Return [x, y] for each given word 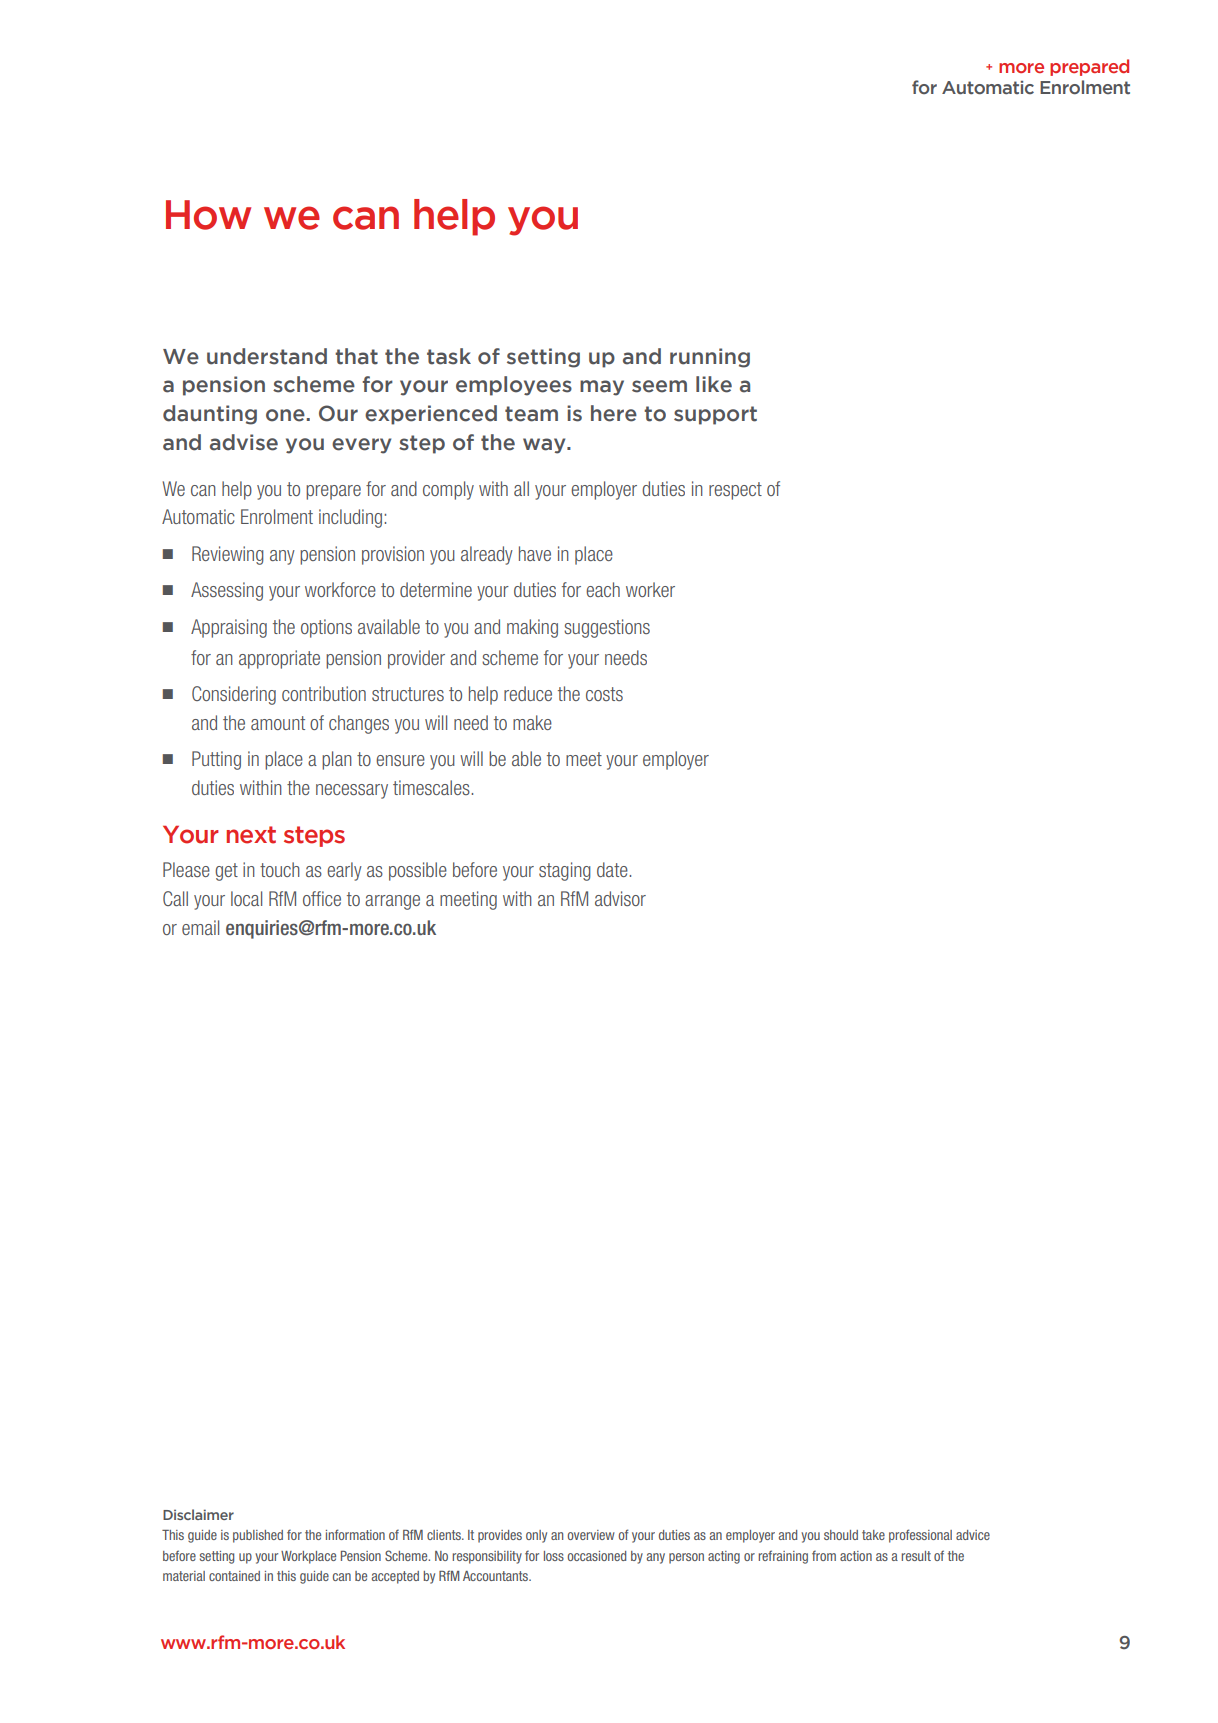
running [710, 358]
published [258, 1536]
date [613, 869]
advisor [620, 898]
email [200, 927]
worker [650, 589]
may [602, 388]
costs [604, 694]
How [208, 215]
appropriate [279, 659]
